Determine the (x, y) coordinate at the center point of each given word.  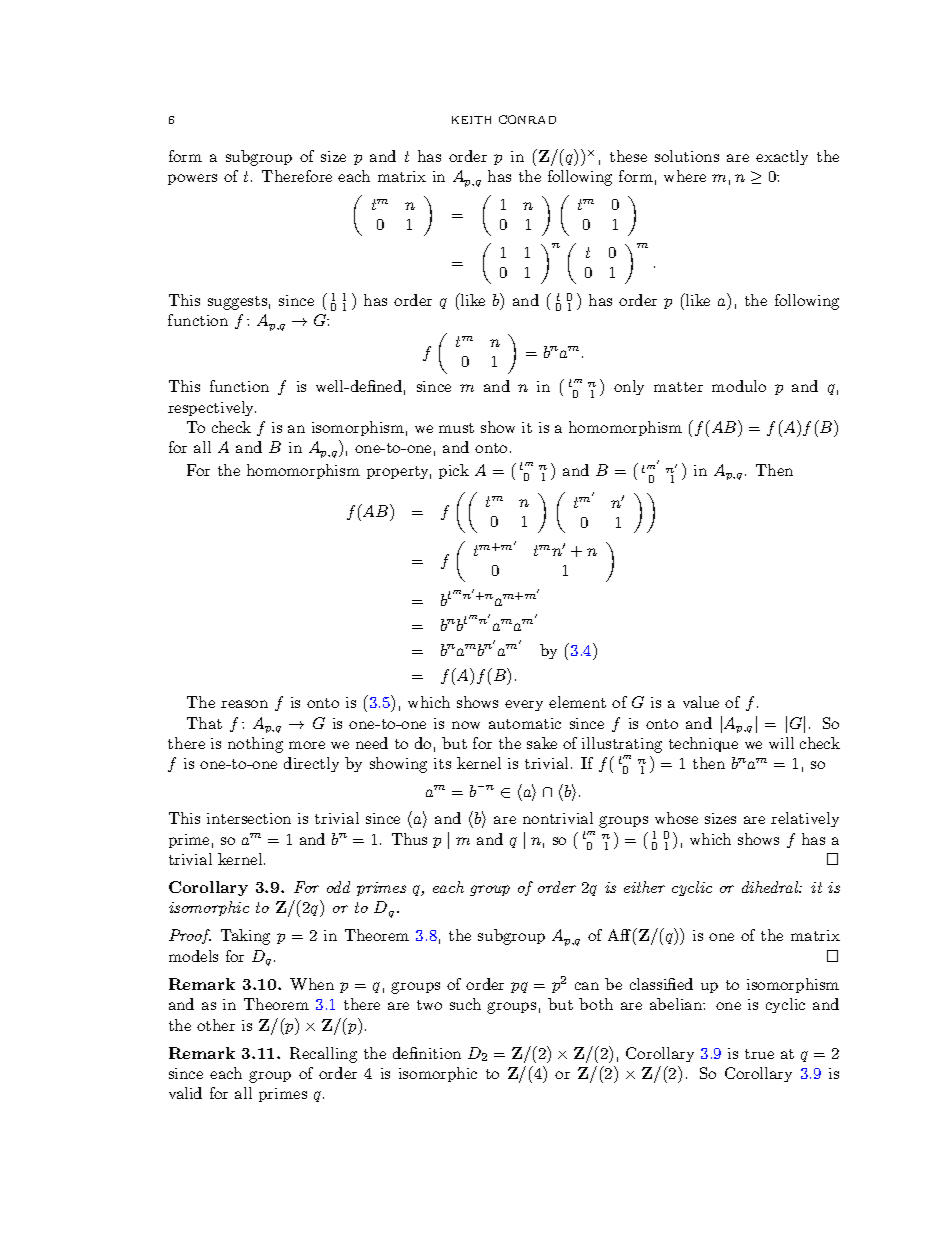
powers (192, 179)
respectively (212, 408)
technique (703, 744)
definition (427, 1053)
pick (454, 471)
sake (542, 743)
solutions (687, 156)
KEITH (471, 120)
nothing (255, 745)
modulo (739, 386)
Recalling (323, 1055)
